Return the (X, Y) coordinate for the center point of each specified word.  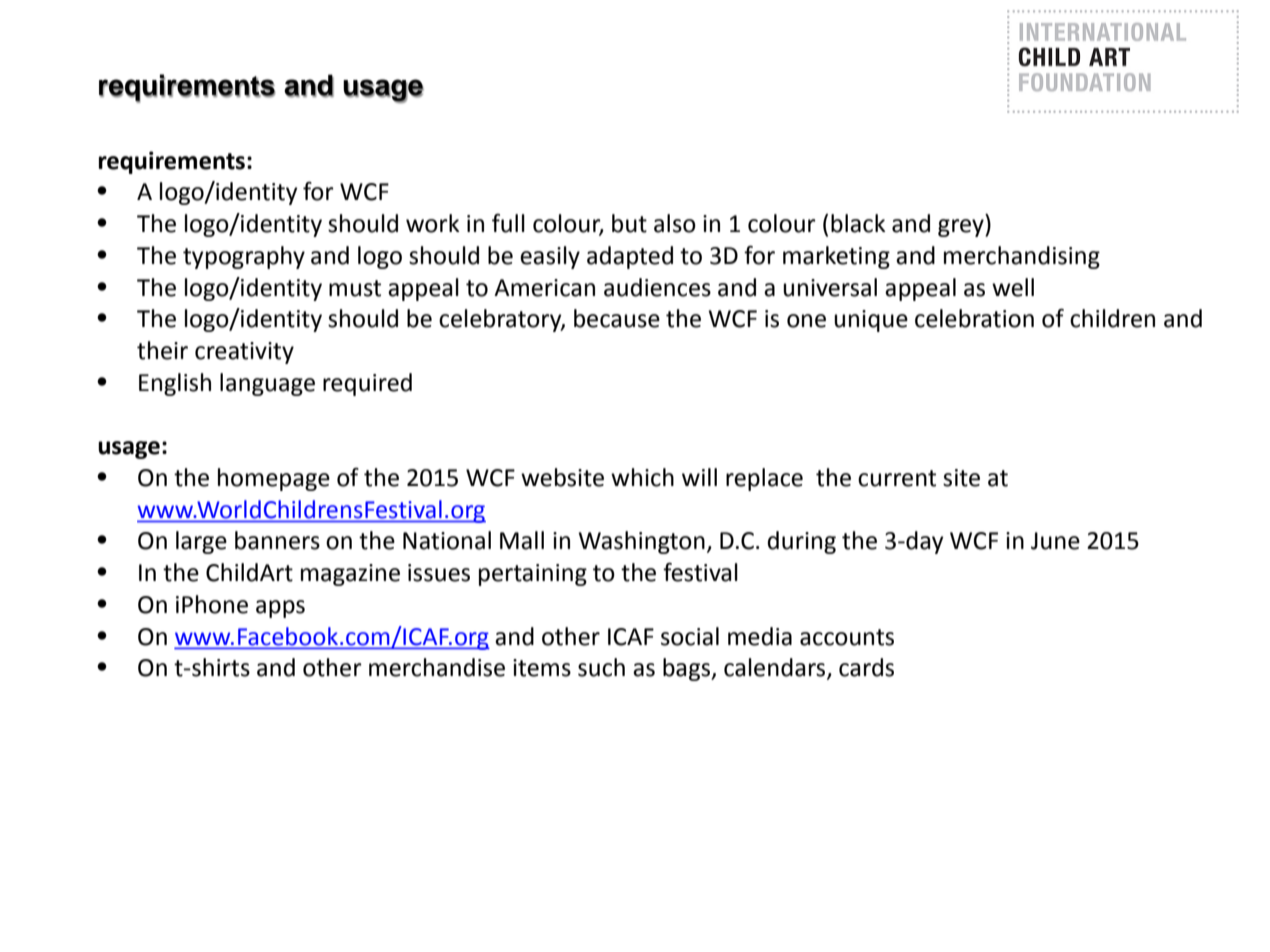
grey (962, 228)
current (897, 478)
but (629, 223)
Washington (641, 542)
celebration (974, 318)
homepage (274, 479)
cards (866, 667)
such (601, 667)
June (1055, 541)
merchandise (437, 667)
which (642, 477)
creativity (244, 353)
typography (244, 257)
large (201, 542)
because (617, 318)
